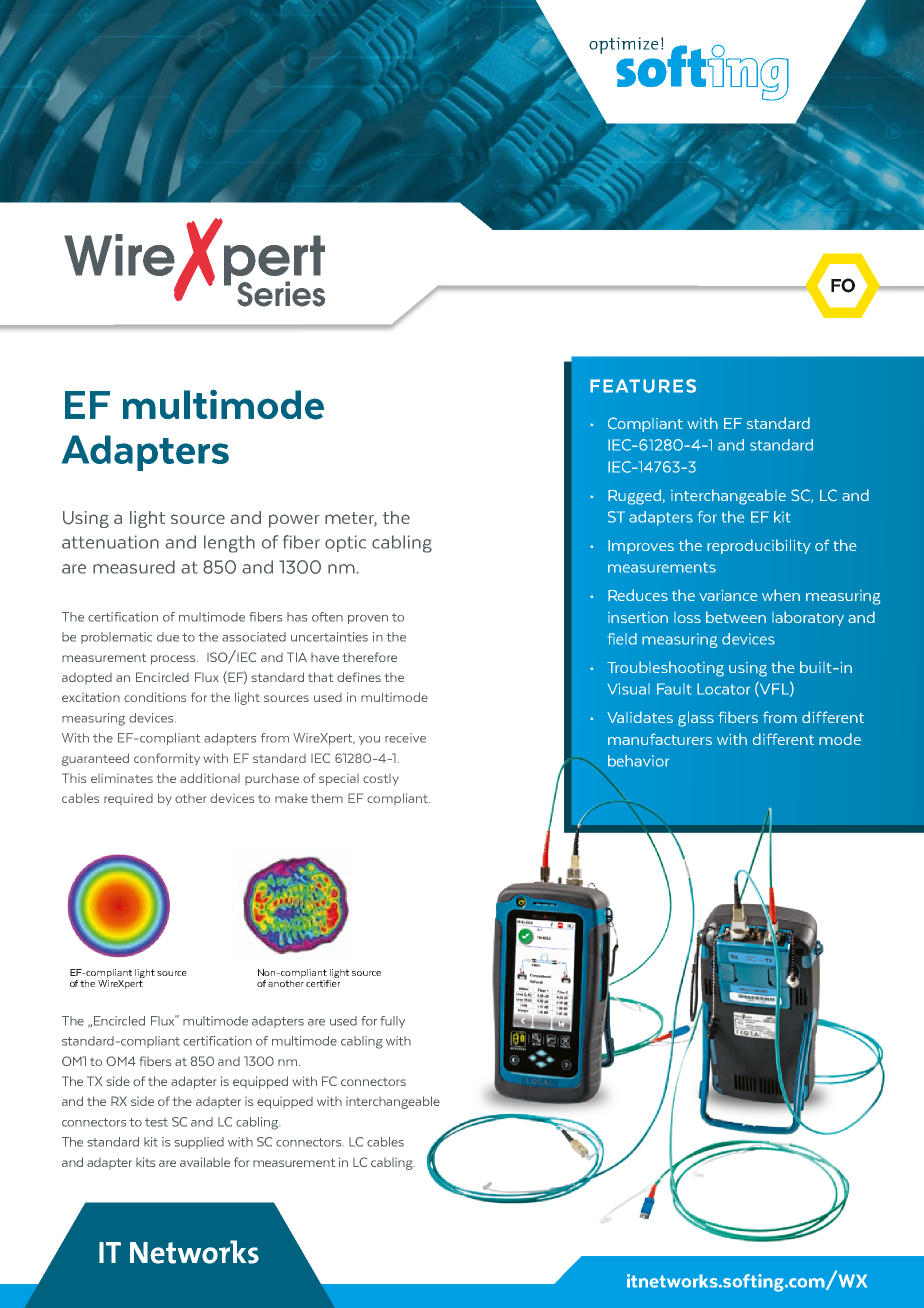 This page has width=924, height=1308. Describe the element at coordinates (323, 982) in the page. I see `certifier` at that location.
